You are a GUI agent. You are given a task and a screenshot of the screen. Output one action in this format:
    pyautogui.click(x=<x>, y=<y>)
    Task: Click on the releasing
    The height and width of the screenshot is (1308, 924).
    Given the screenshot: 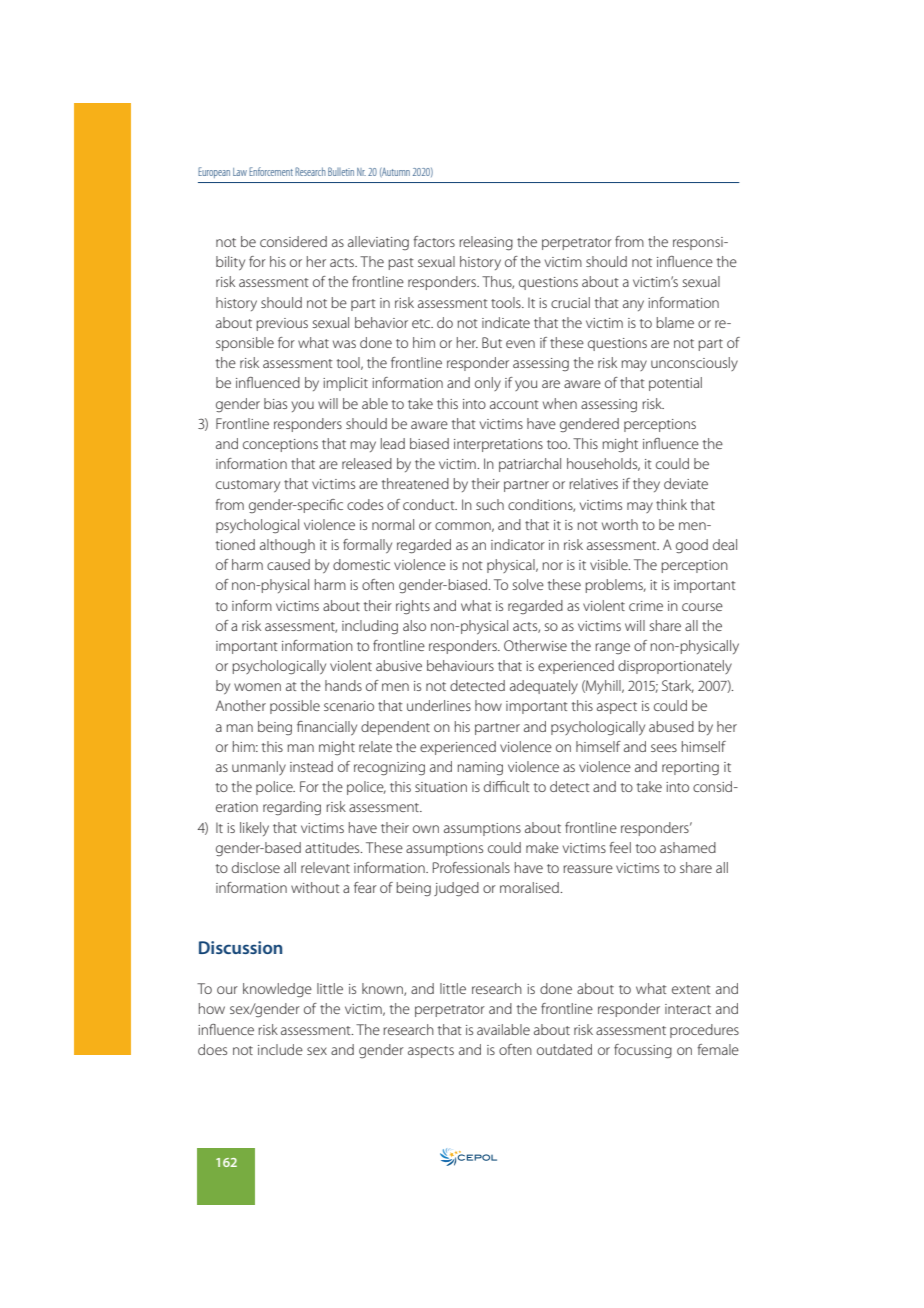 What is the action you would take?
    pyautogui.click(x=486, y=243)
